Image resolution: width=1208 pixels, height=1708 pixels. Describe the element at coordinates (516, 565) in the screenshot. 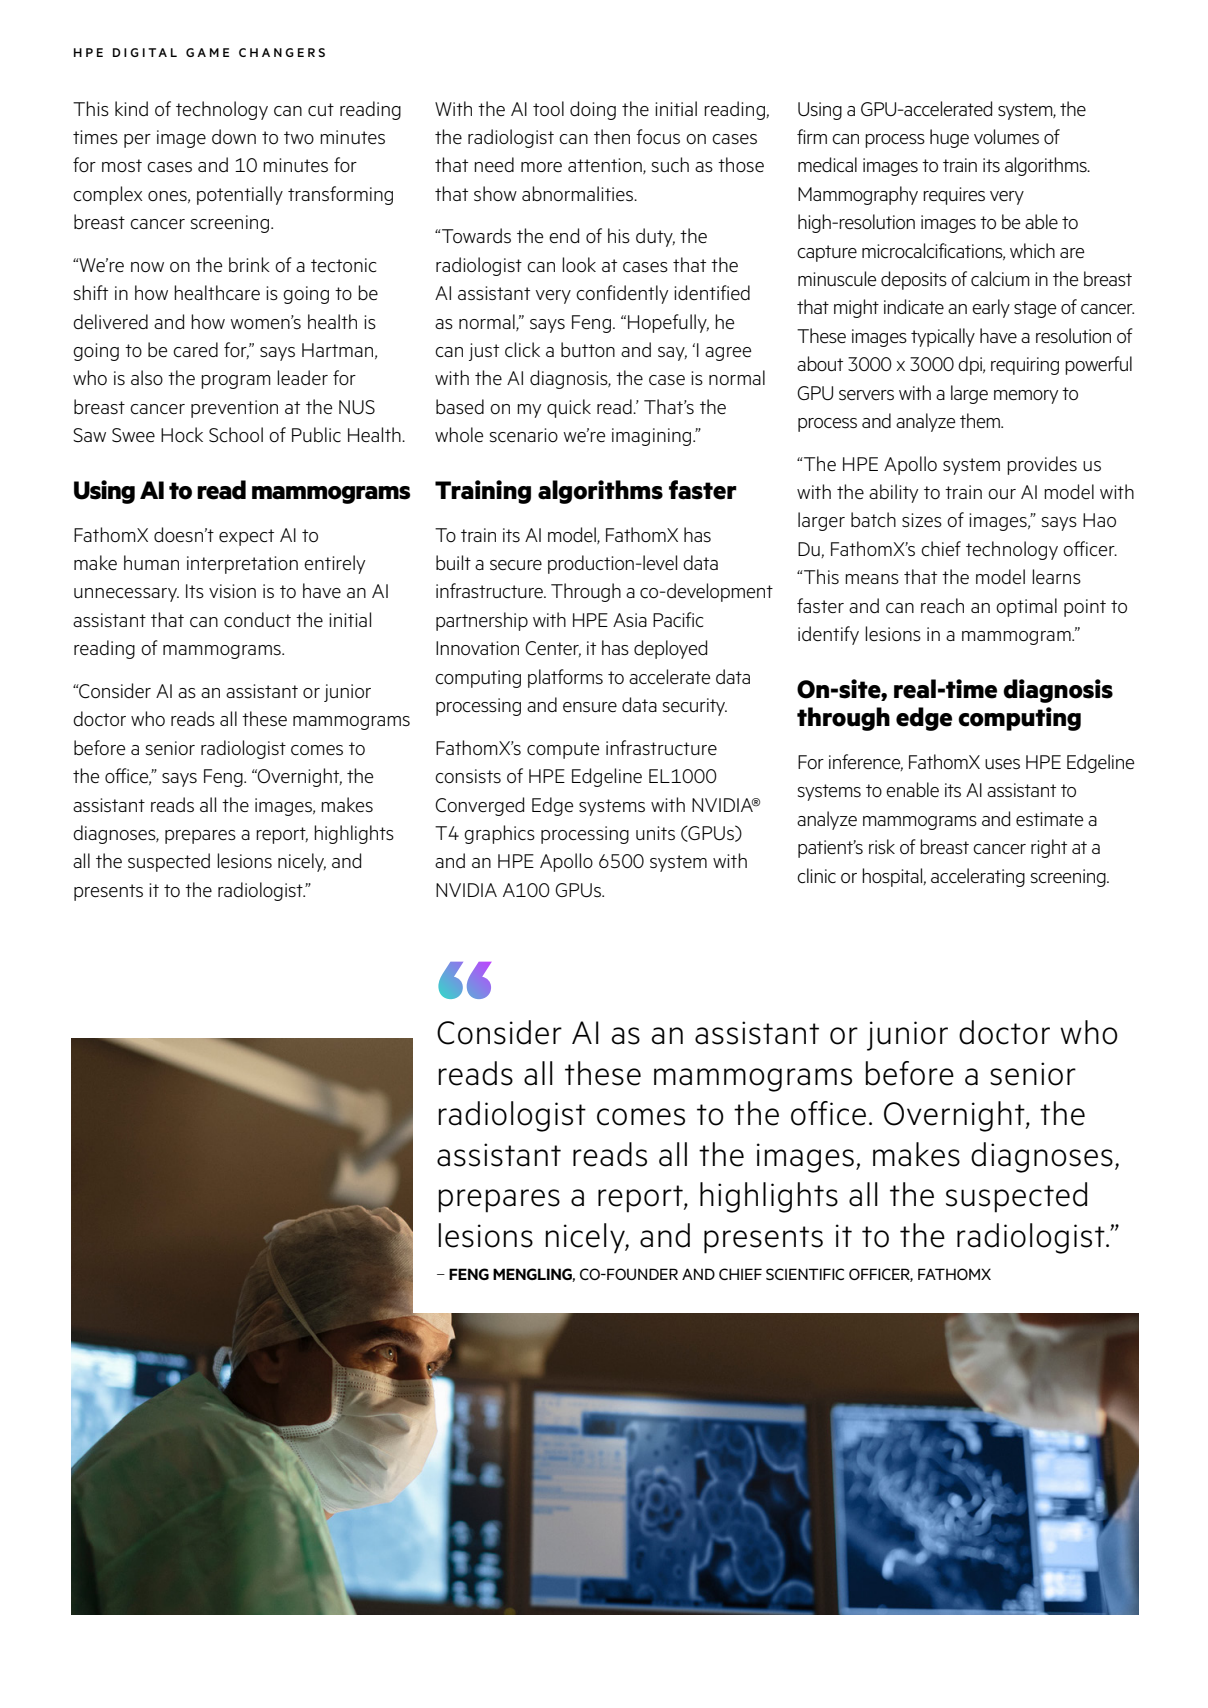

I see `secure` at that location.
